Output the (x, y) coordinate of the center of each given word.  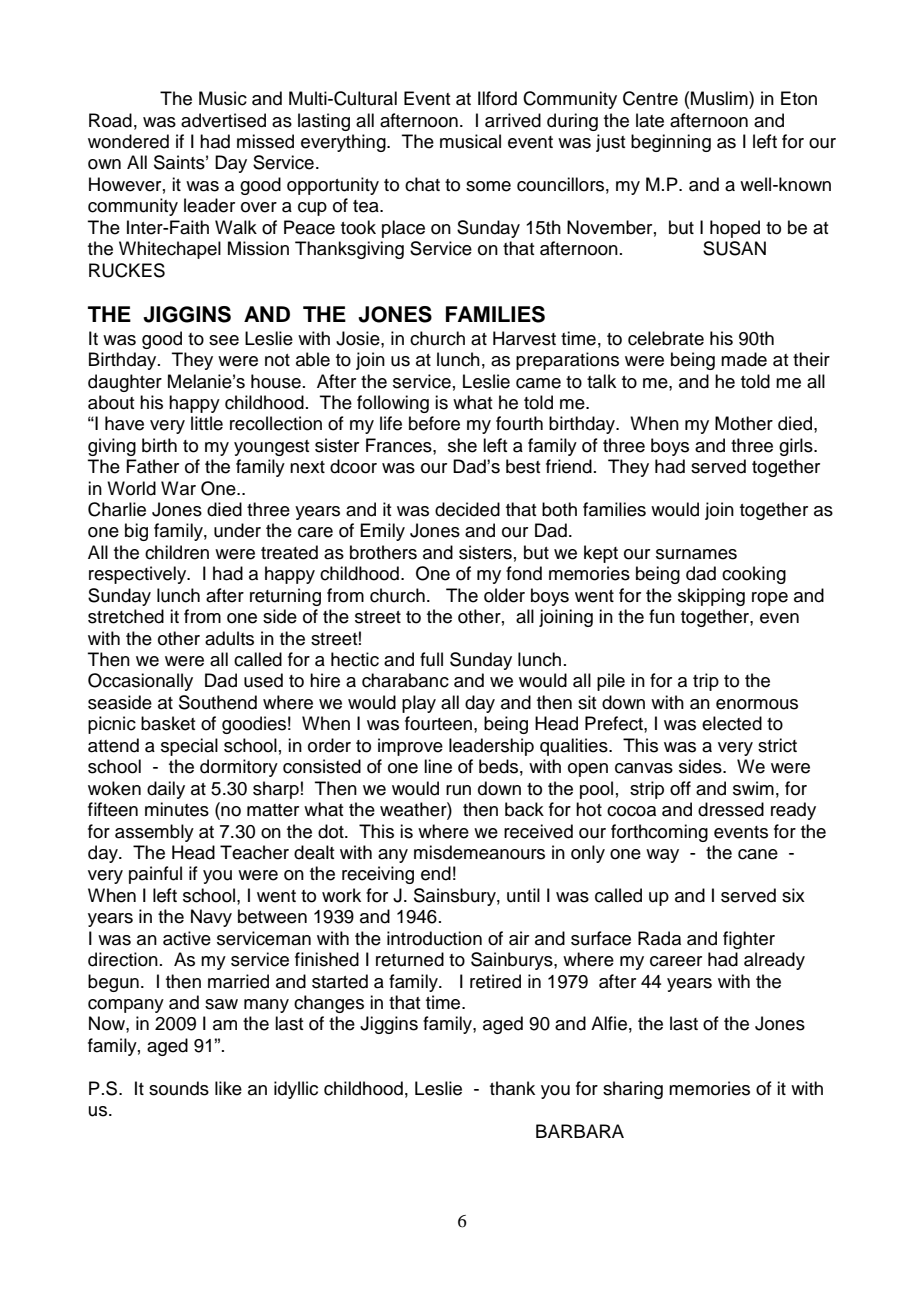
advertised (223, 120)
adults (229, 638)
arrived (513, 120)
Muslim (720, 98)
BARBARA (580, 1131)
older (504, 595)
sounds (179, 1088)
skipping (711, 597)
